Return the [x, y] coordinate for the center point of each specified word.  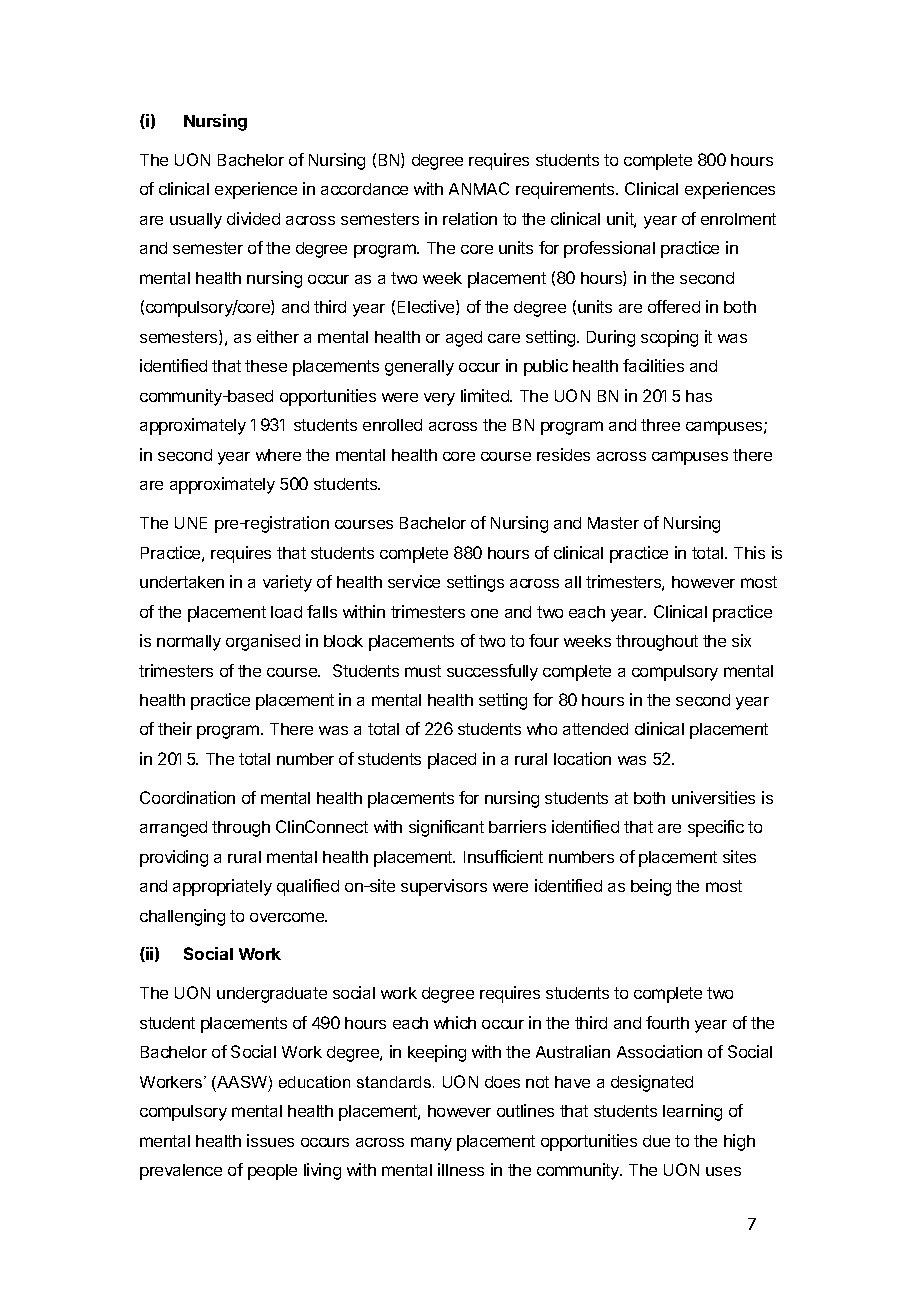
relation [470, 218]
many [431, 1144]
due [656, 1141]
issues [270, 1140]
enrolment [738, 219]
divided [253, 218]
